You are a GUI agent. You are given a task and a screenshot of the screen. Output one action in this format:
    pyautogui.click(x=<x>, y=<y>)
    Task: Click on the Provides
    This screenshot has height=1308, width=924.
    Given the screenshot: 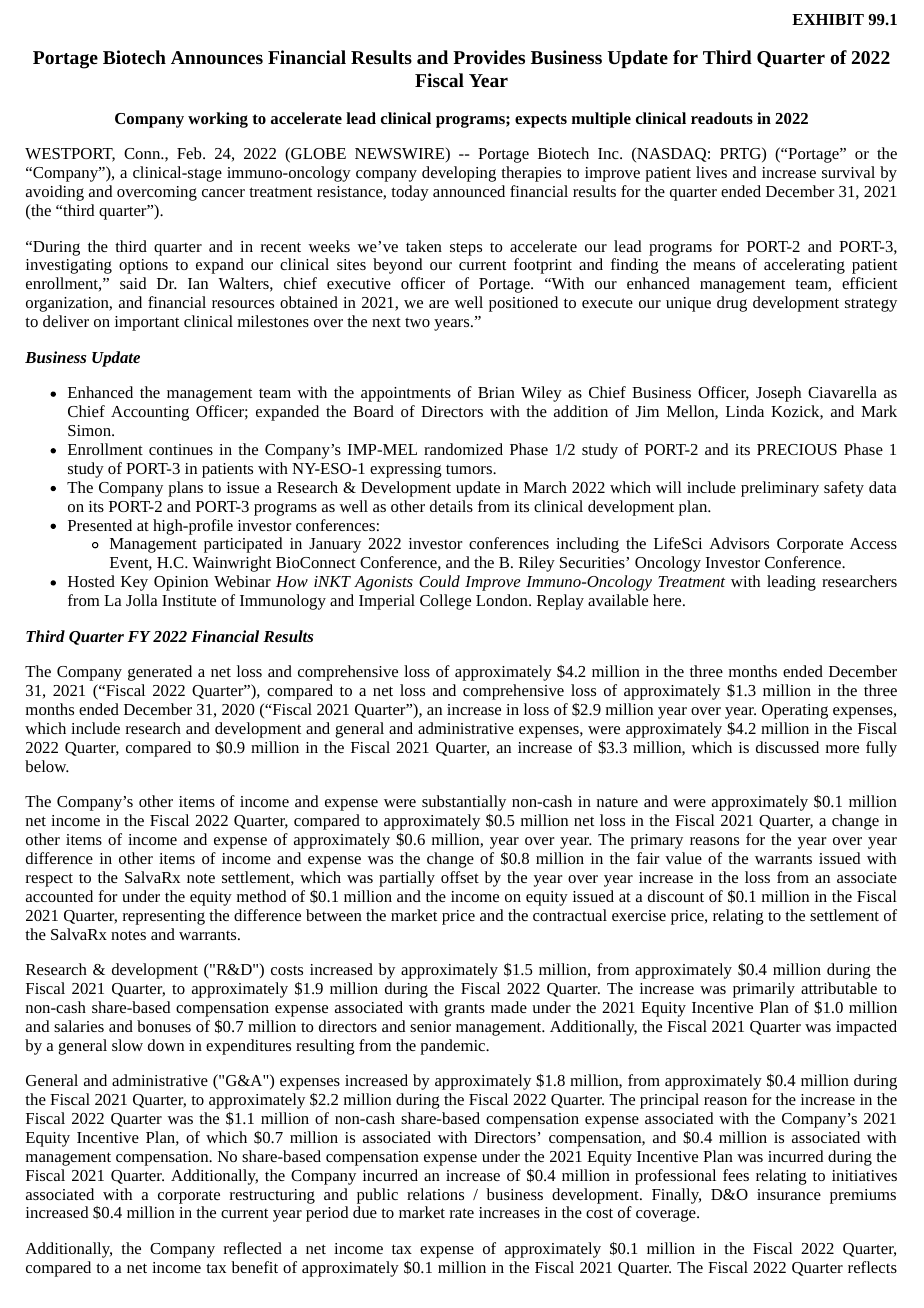 What is the action you would take?
    pyautogui.click(x=489, y=57)
